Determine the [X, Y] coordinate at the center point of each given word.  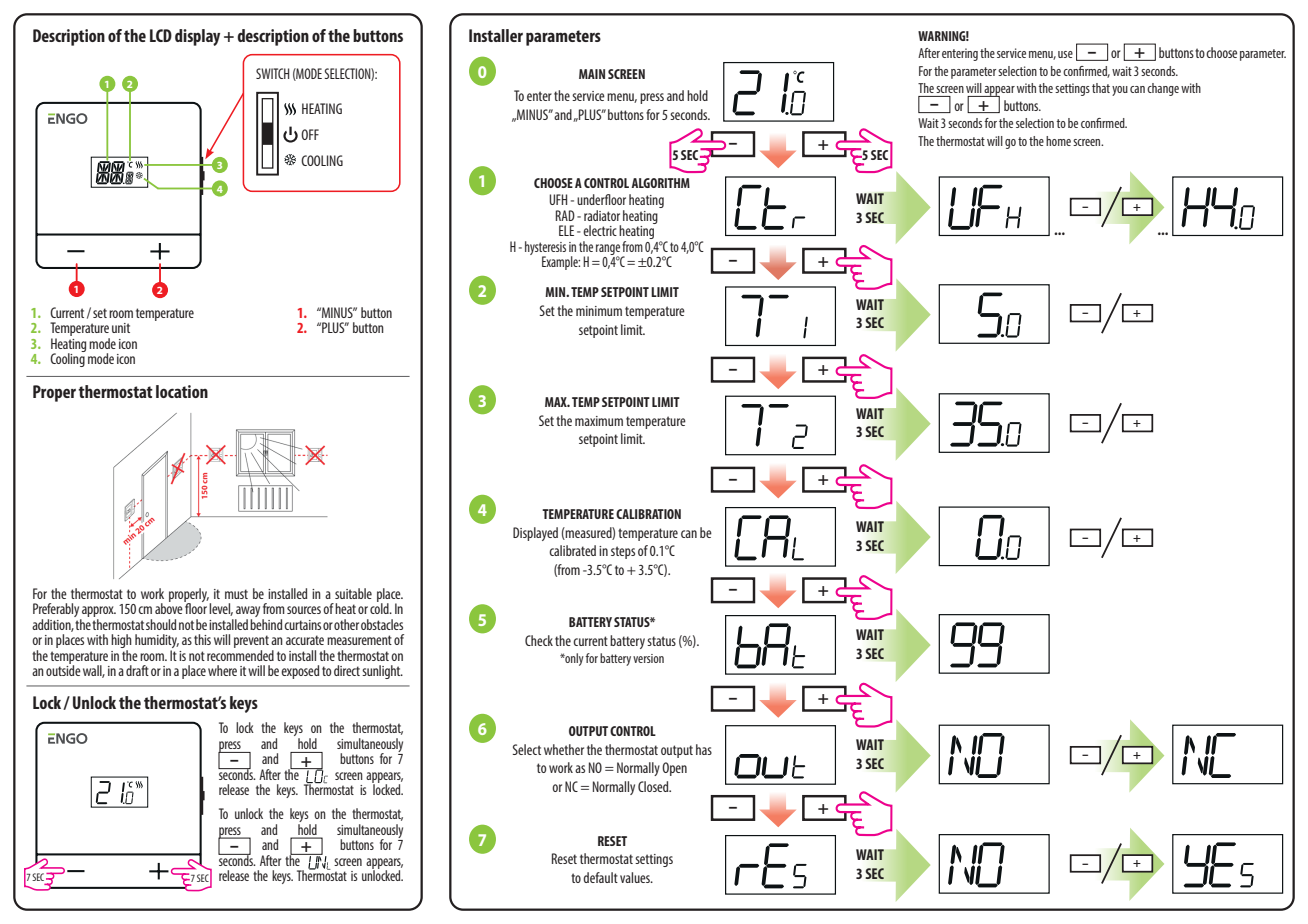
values [636, 877]
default [600, 877]
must [236, 594]
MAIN [592, 74]
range [608, 250]
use [1065, 54]
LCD [161, 35]
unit [121, 328]
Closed [654, 786]
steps [623, 552]
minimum [599, 311]
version [648, 658]
